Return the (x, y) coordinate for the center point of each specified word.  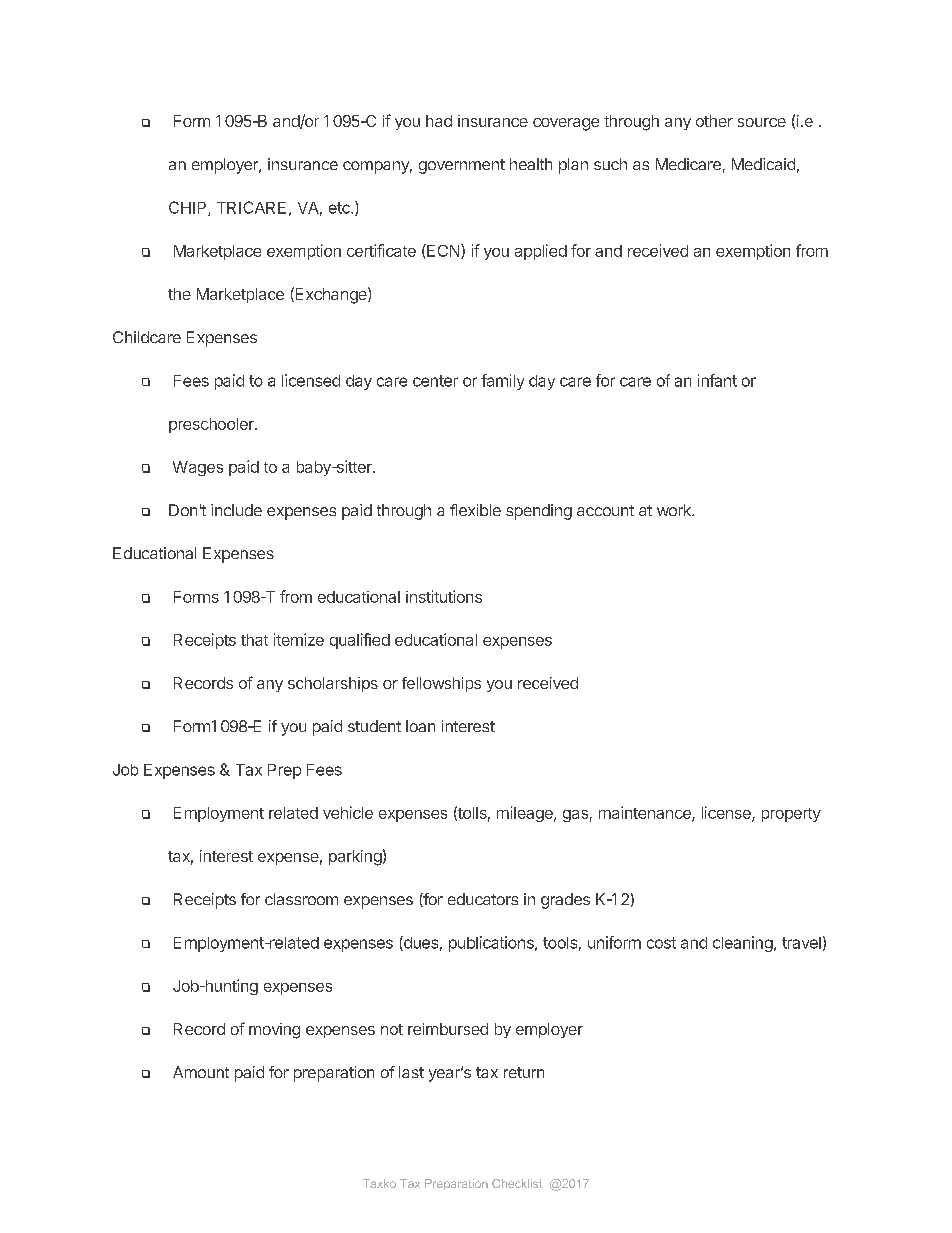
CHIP (189, 208)
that (254, 640)
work (675, 510)
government (462, 166)
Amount (201, 1072)
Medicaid (763, 164)
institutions (444, 596)
